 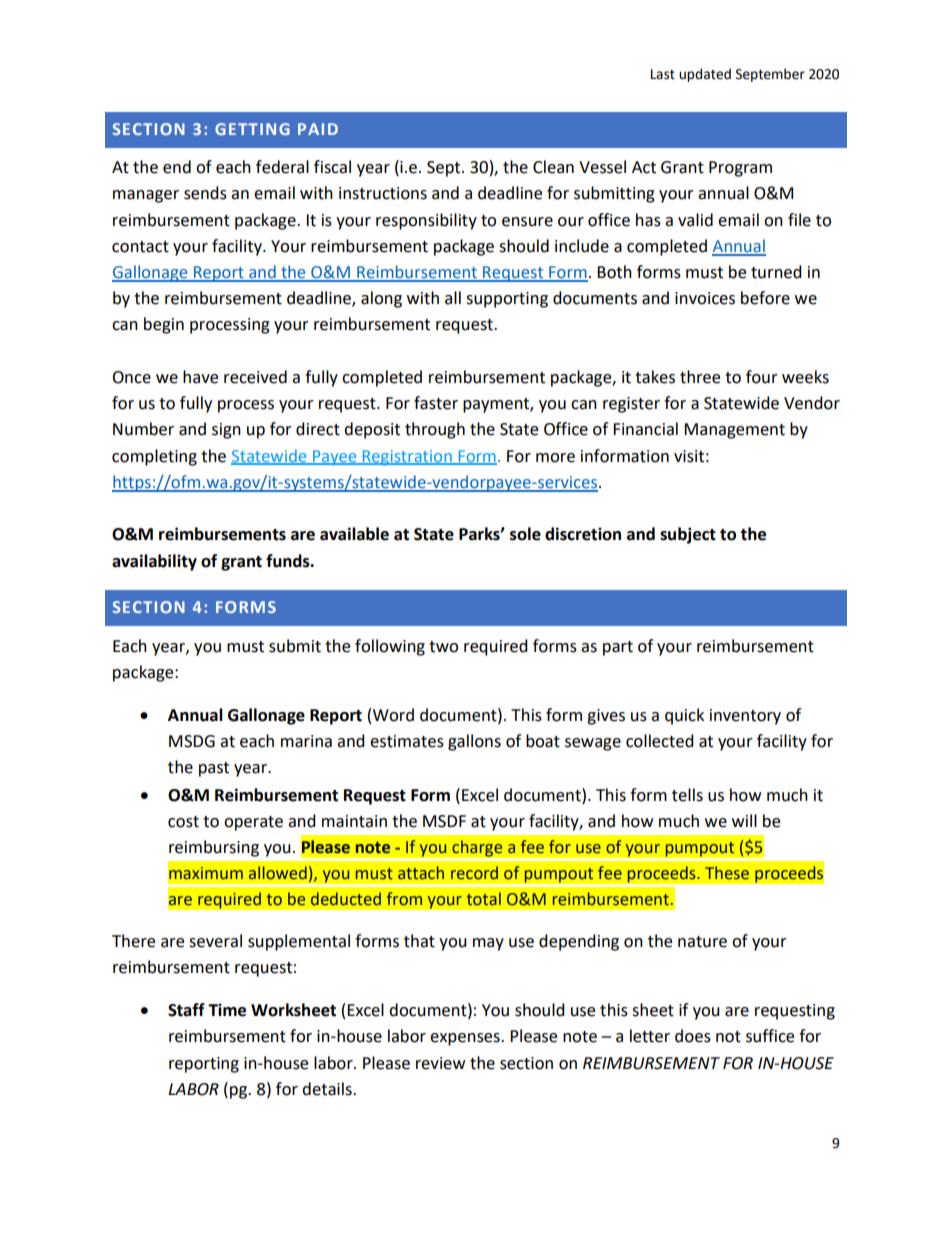 I want to click on sole, so click(x=525, y=534).
